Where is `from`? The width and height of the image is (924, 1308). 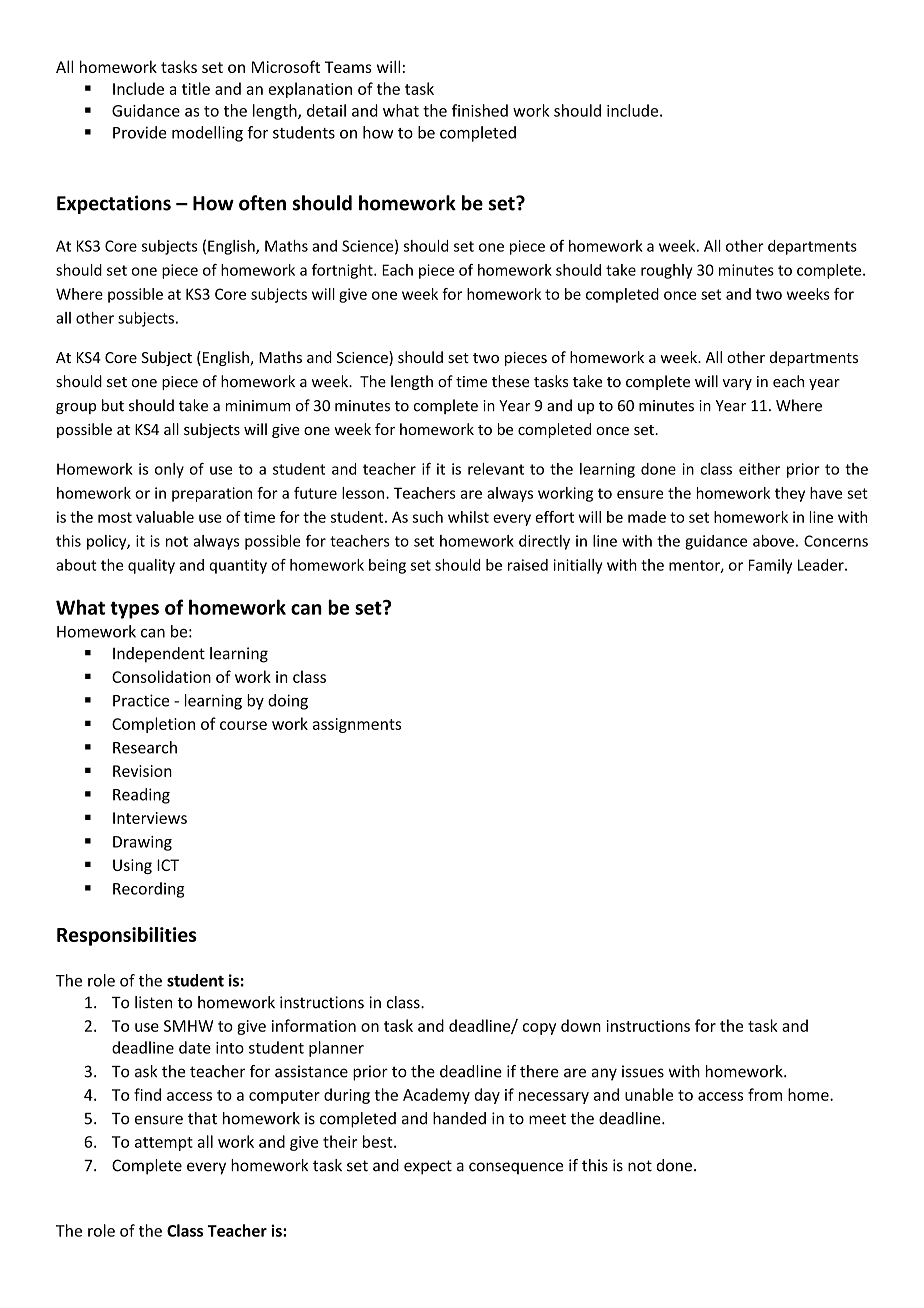
from is located at coordinates (765, 1094).
